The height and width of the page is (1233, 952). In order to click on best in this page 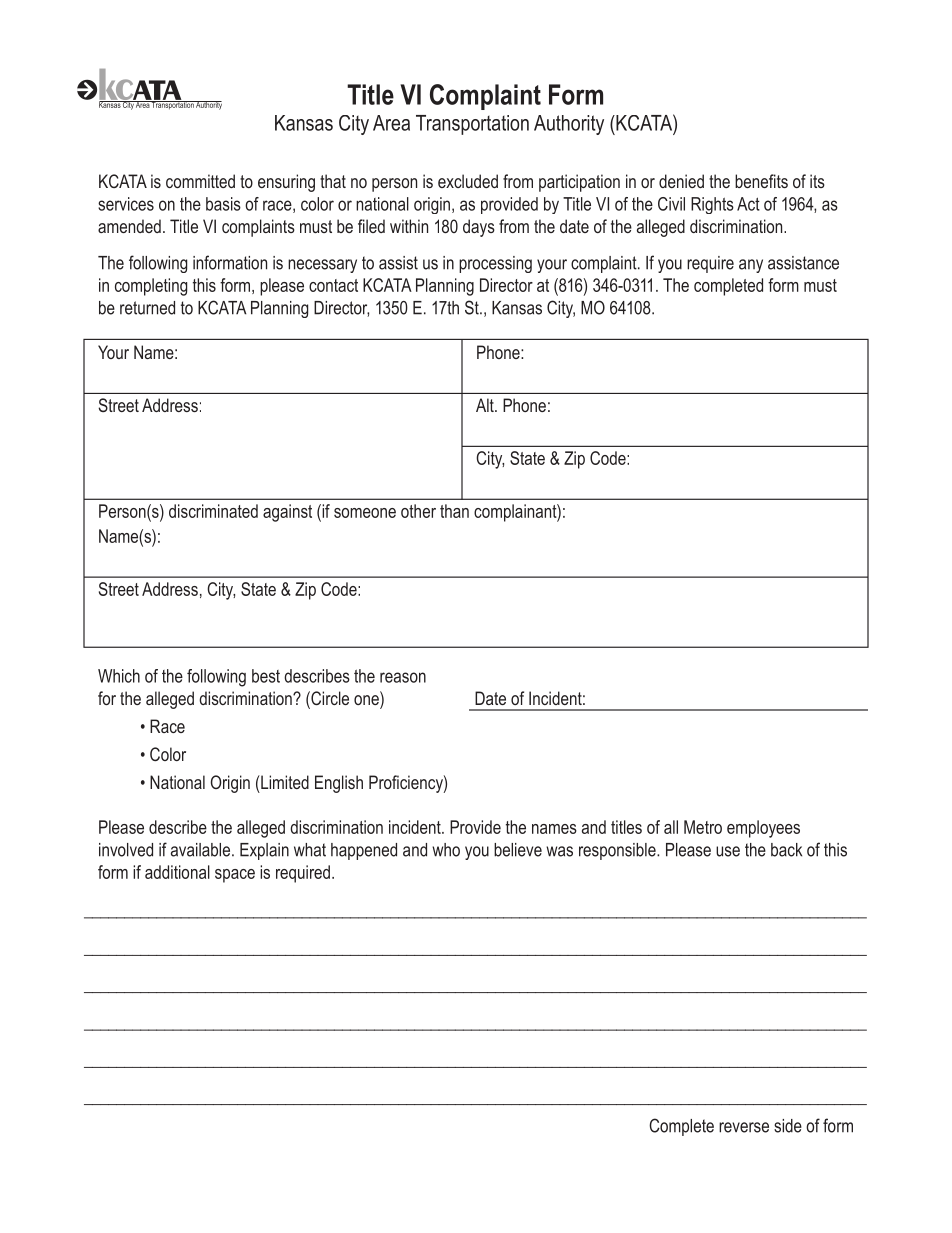, I will do `click(266, 676)`.
